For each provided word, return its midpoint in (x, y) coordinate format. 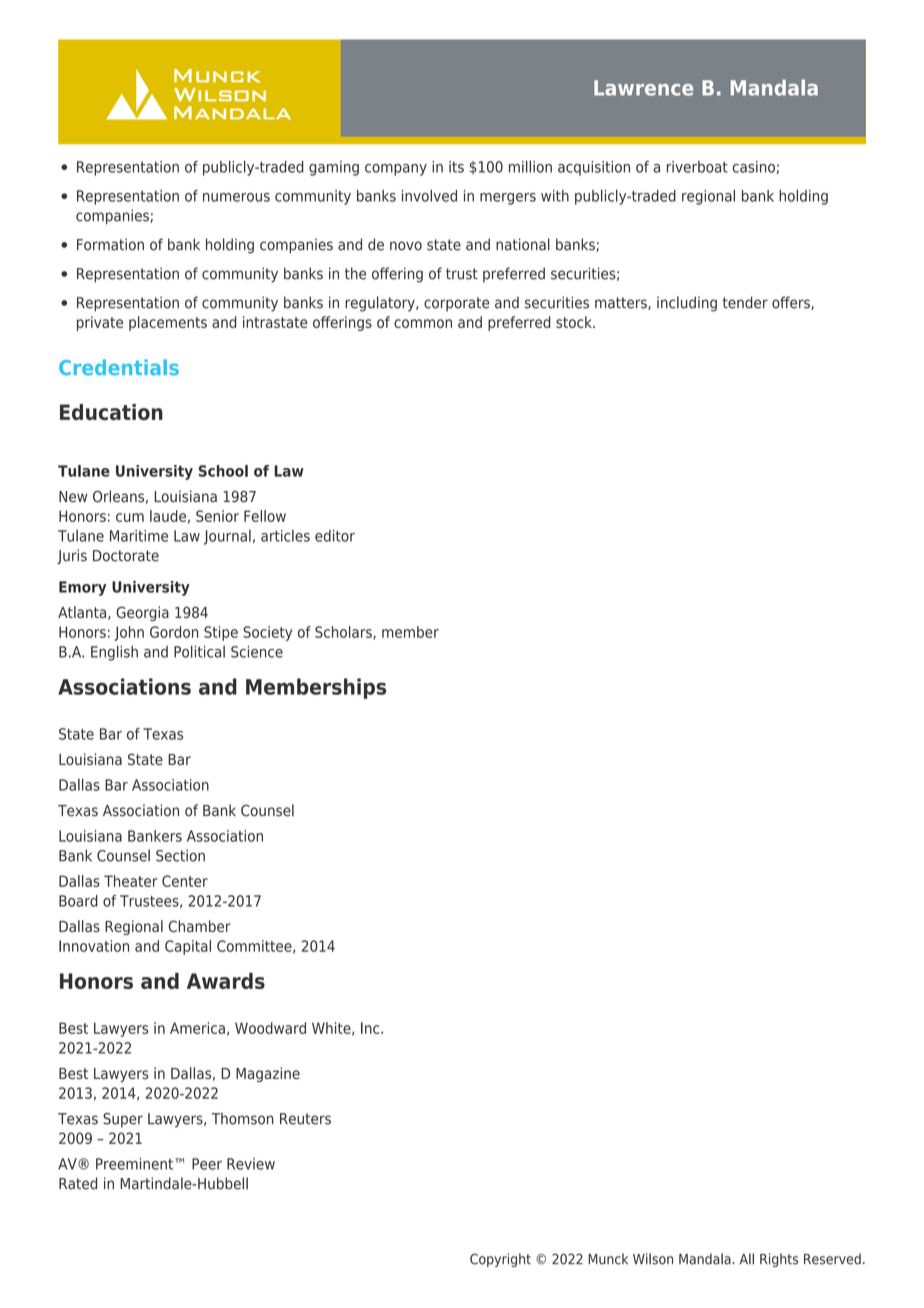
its (456, 167)
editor (335, 536)
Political (199, 651)
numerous (236, 197)
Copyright (500, 1260)
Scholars (344, 632)
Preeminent (136, 1164)
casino (753, 167)
